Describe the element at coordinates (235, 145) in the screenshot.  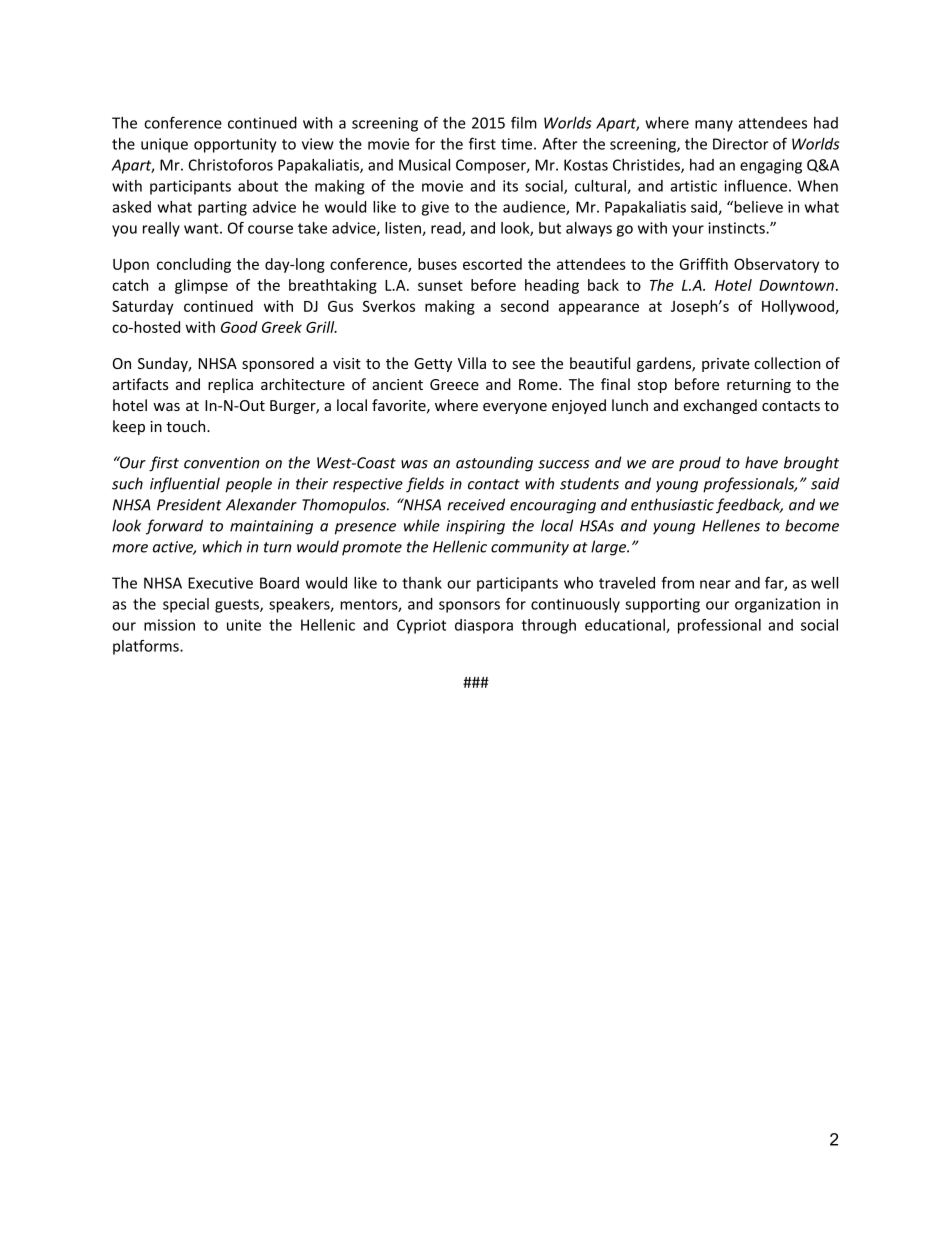
I see `opportunity` at that location.
